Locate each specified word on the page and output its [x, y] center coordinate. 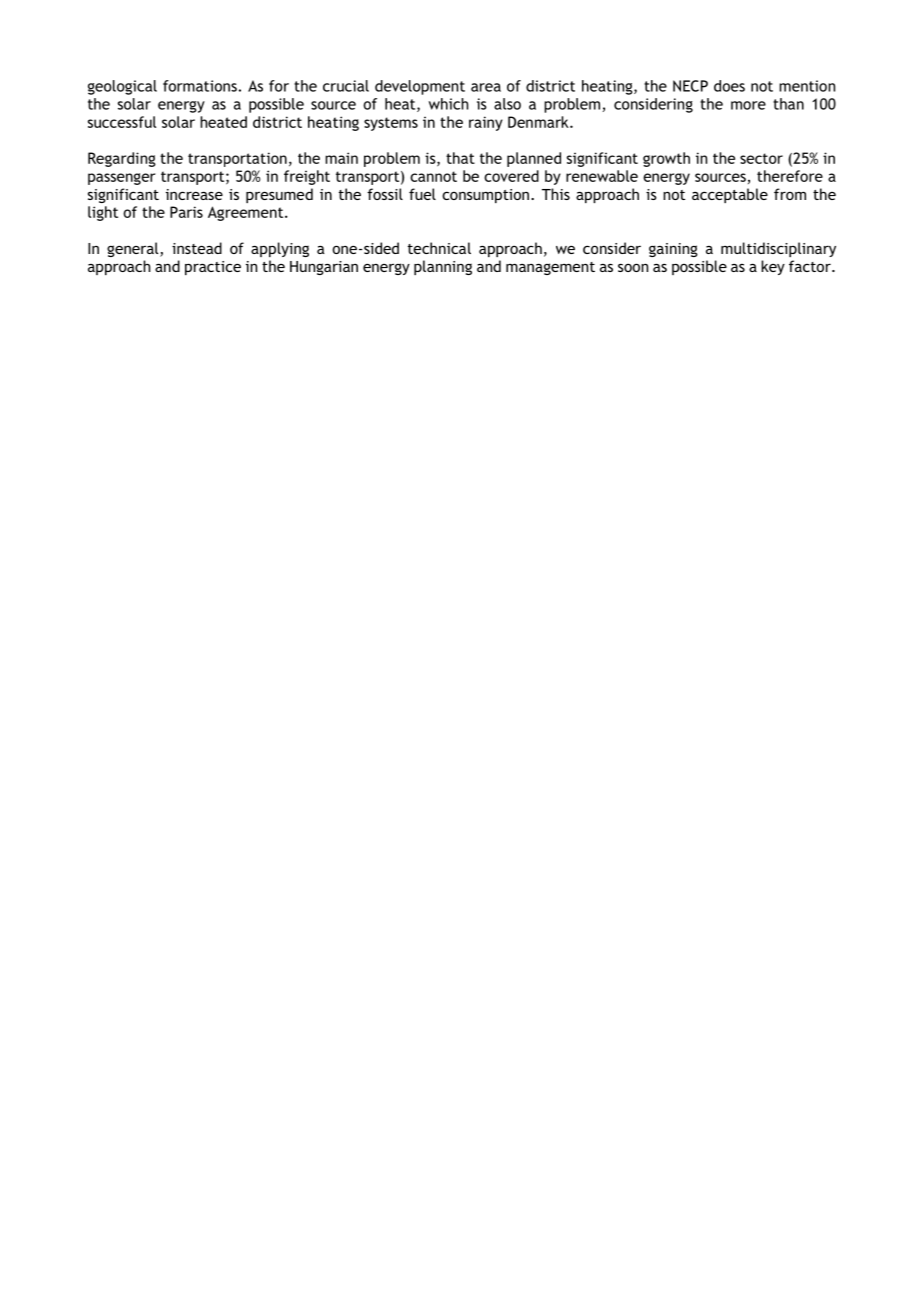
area [486, 87]
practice [213, 268]
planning [443, 267]
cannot [433, 176]
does [729, 86]
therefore [790, 176]
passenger [121, 179]
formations [200, 86]
